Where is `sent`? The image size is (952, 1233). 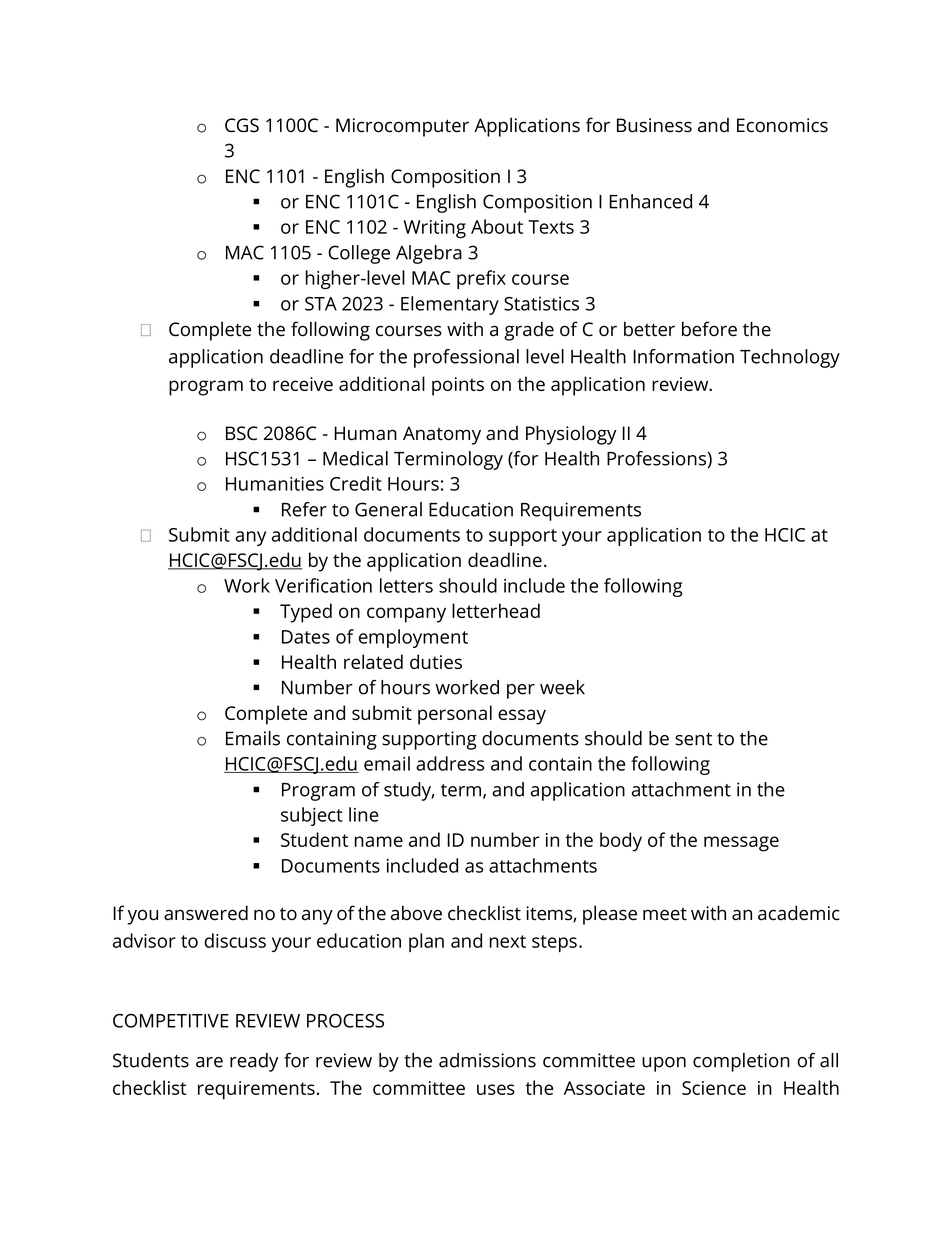
sent is located at coordinates (693, 739).
